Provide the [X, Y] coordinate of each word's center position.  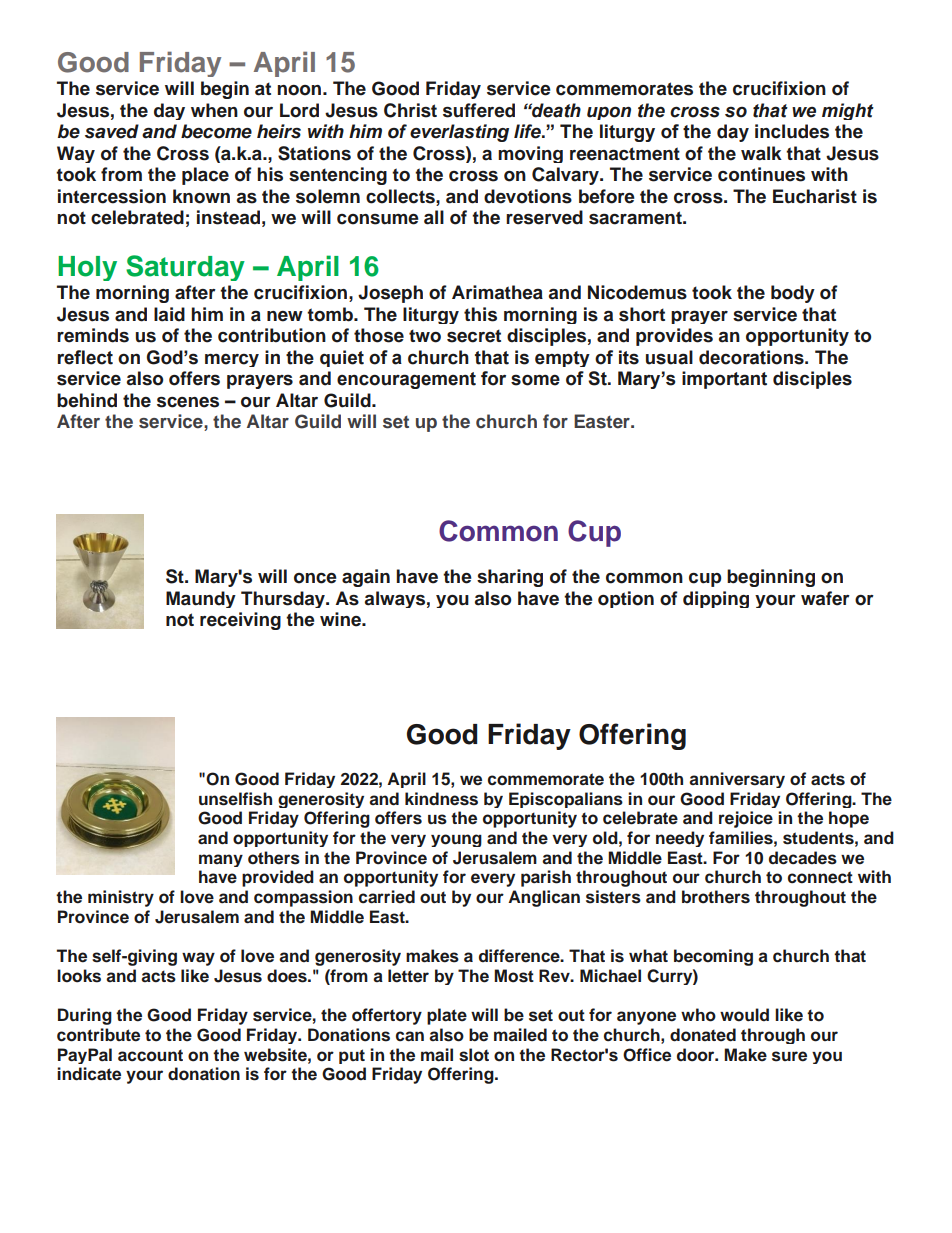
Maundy [201, 599]
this [480, 314]
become [216, 131]
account [150, 1055]
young [456, 840]
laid [169, 314]
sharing [510, 578]
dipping [716, 599]
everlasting [459, 133]
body [793, 294]
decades [803, 858]
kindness [441, 799]
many [221, 860]
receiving [240, 621]
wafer [825, 598]
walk [761, 153]
